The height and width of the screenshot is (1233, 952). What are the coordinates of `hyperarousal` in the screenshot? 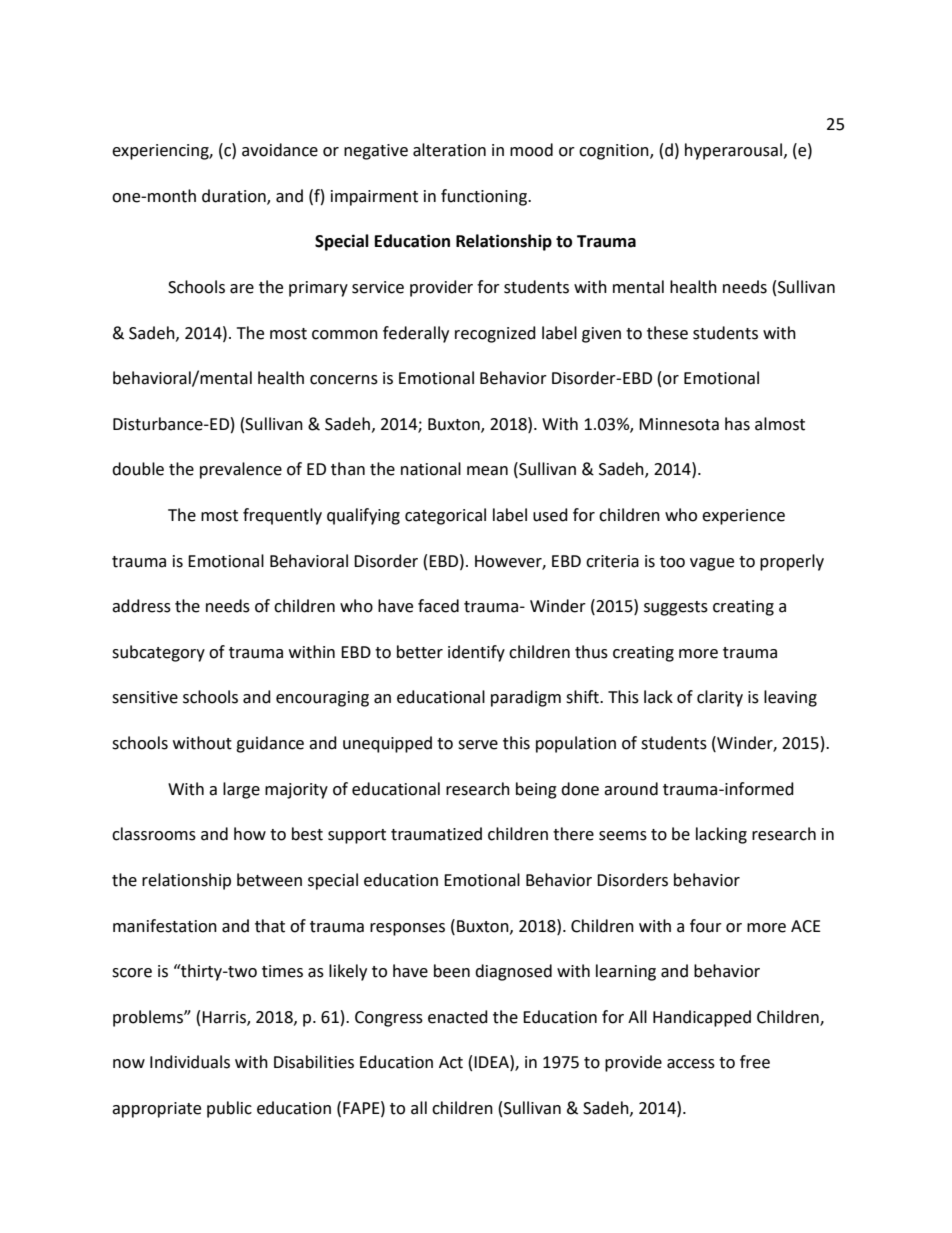 It's located at (735, 151).
